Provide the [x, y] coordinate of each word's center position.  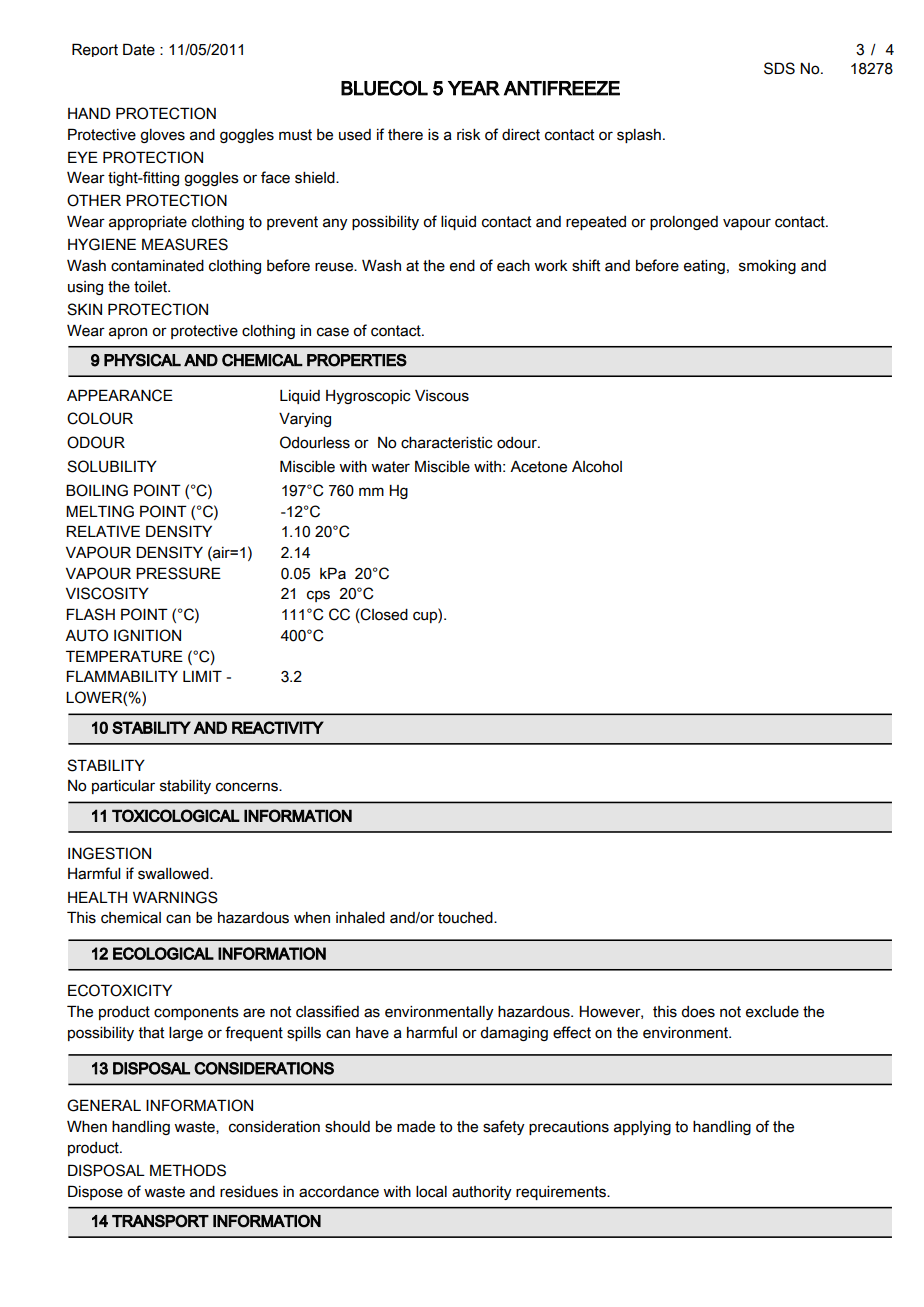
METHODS [188, 1170]
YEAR [474, 88]
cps [318, 596]
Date [139, 49]
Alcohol [597, 467]
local [431, 1192]
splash [639, 136]
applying [642, 1128]
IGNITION [147, 635]
